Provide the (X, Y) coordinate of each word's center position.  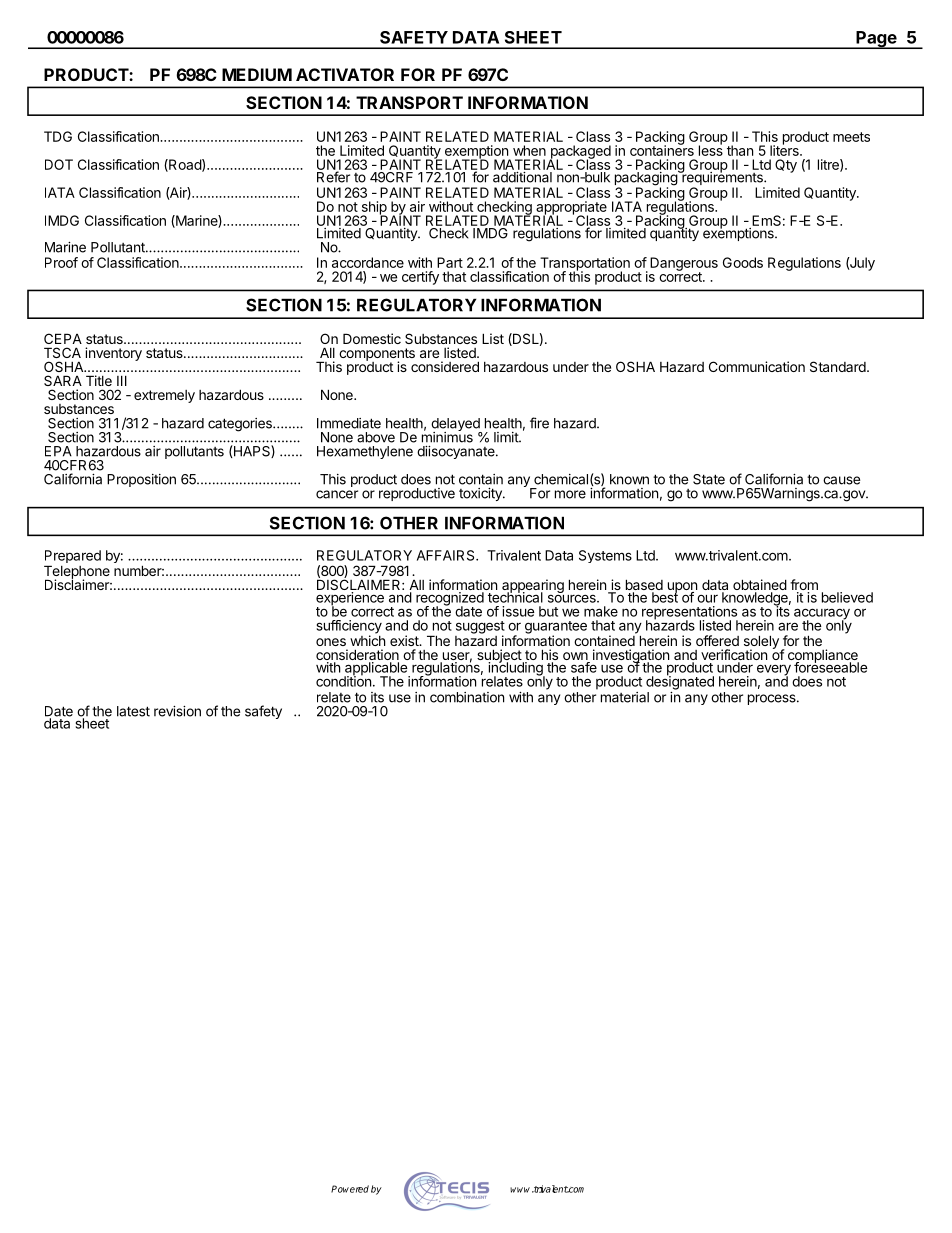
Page (876, 40)
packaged (580, 153)
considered (445, 366)
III (122, 380)
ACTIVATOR (345, 74)
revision (177, 711)
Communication (757, 366)
